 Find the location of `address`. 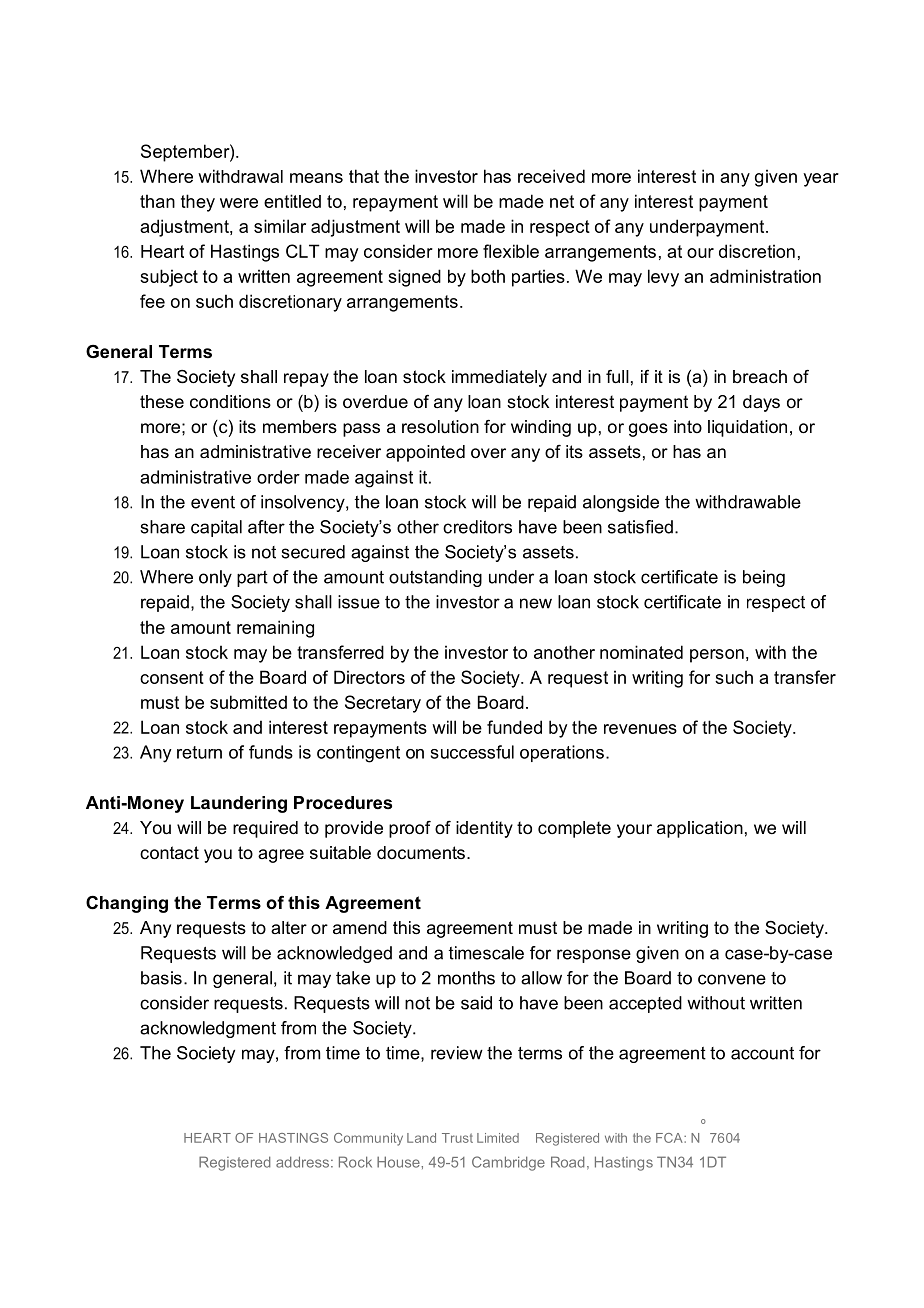

address is located at coordinates (302, 1162).
